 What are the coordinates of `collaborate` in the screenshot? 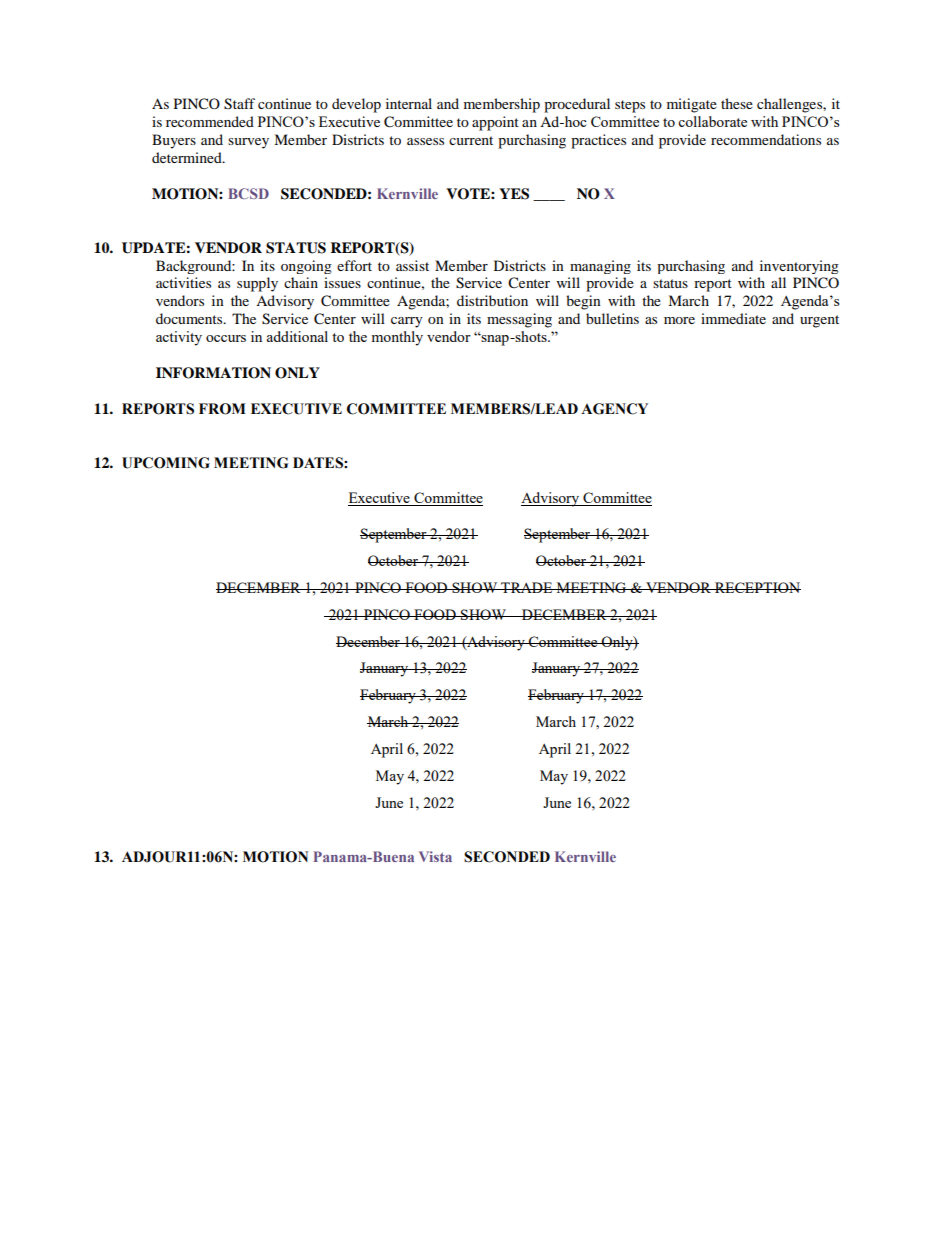 It's located at (712, 121).
